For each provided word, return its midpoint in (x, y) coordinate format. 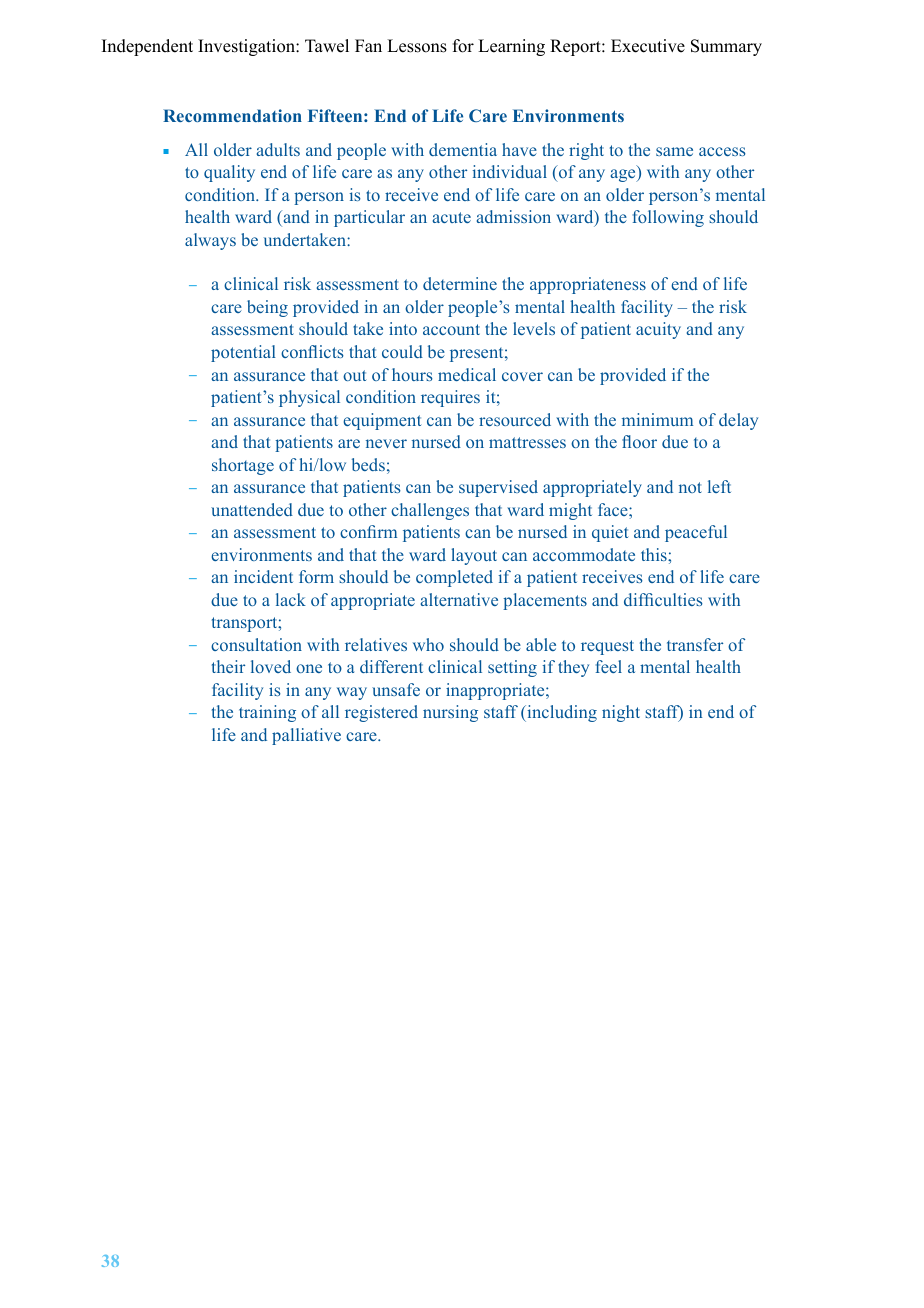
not (690, 487)
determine (460, 283)
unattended (252, 509)
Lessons (417, 46)
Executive (648, 46)
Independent (147, 47)
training (267, 713)
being (267, 308)
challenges (430, 511)
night (621, 713)
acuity (658, 330)
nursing (450, 713)
